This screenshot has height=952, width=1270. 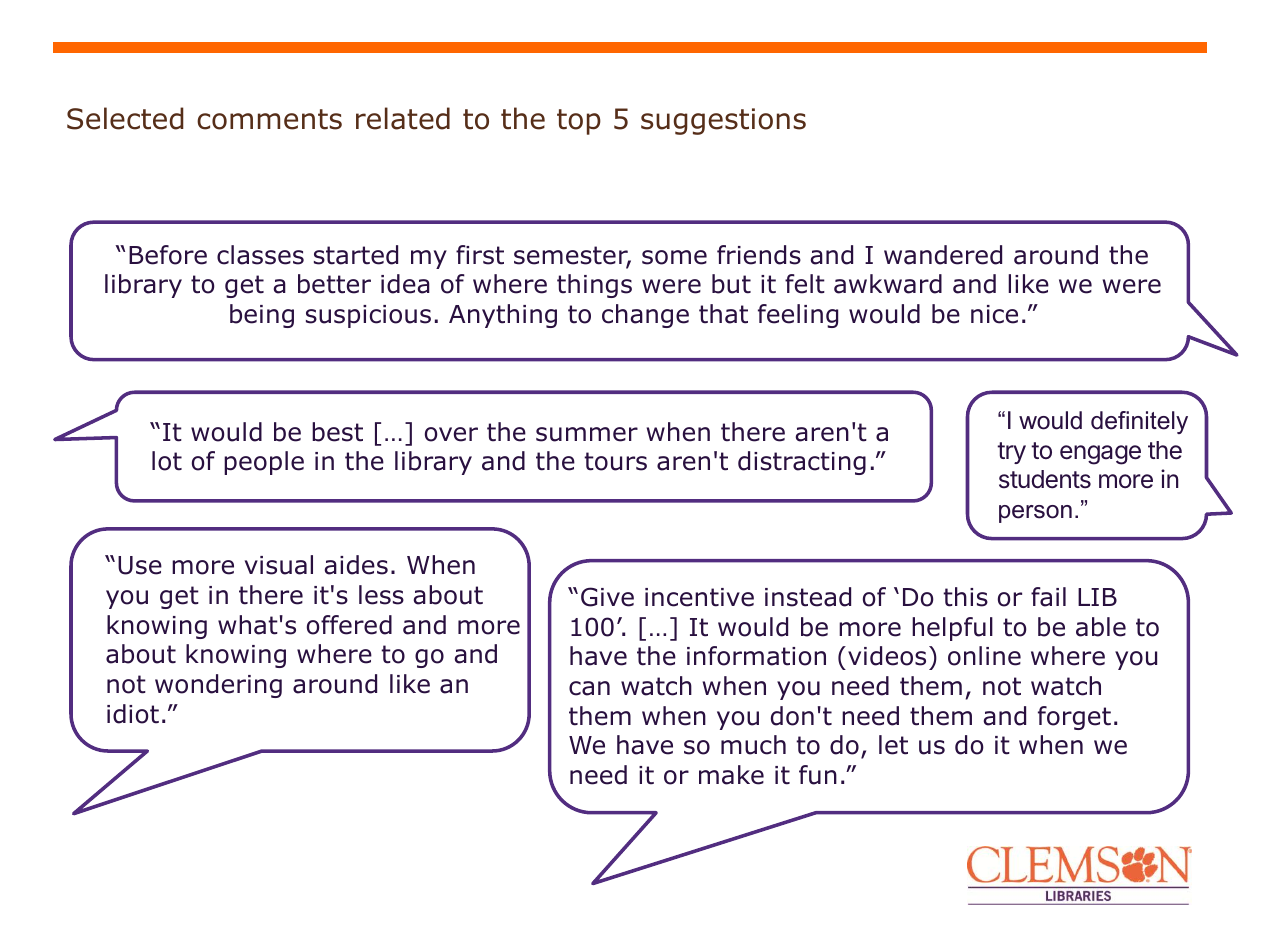 What do you see at coordinates (645, 316) in the screenshot?
I see `change` at bounding box center [645, 316].
